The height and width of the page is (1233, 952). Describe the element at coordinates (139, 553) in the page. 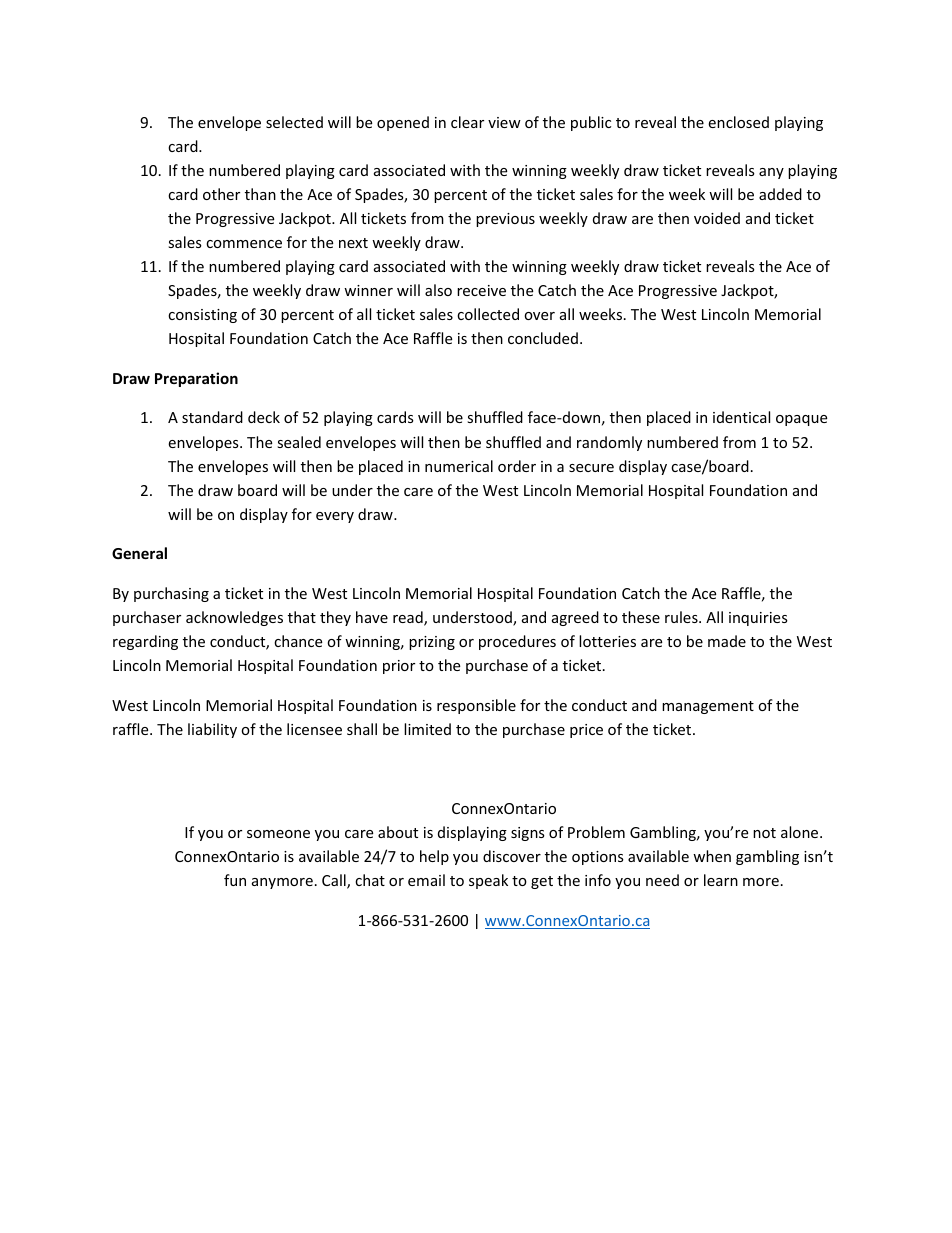

I see `General` at that location.
